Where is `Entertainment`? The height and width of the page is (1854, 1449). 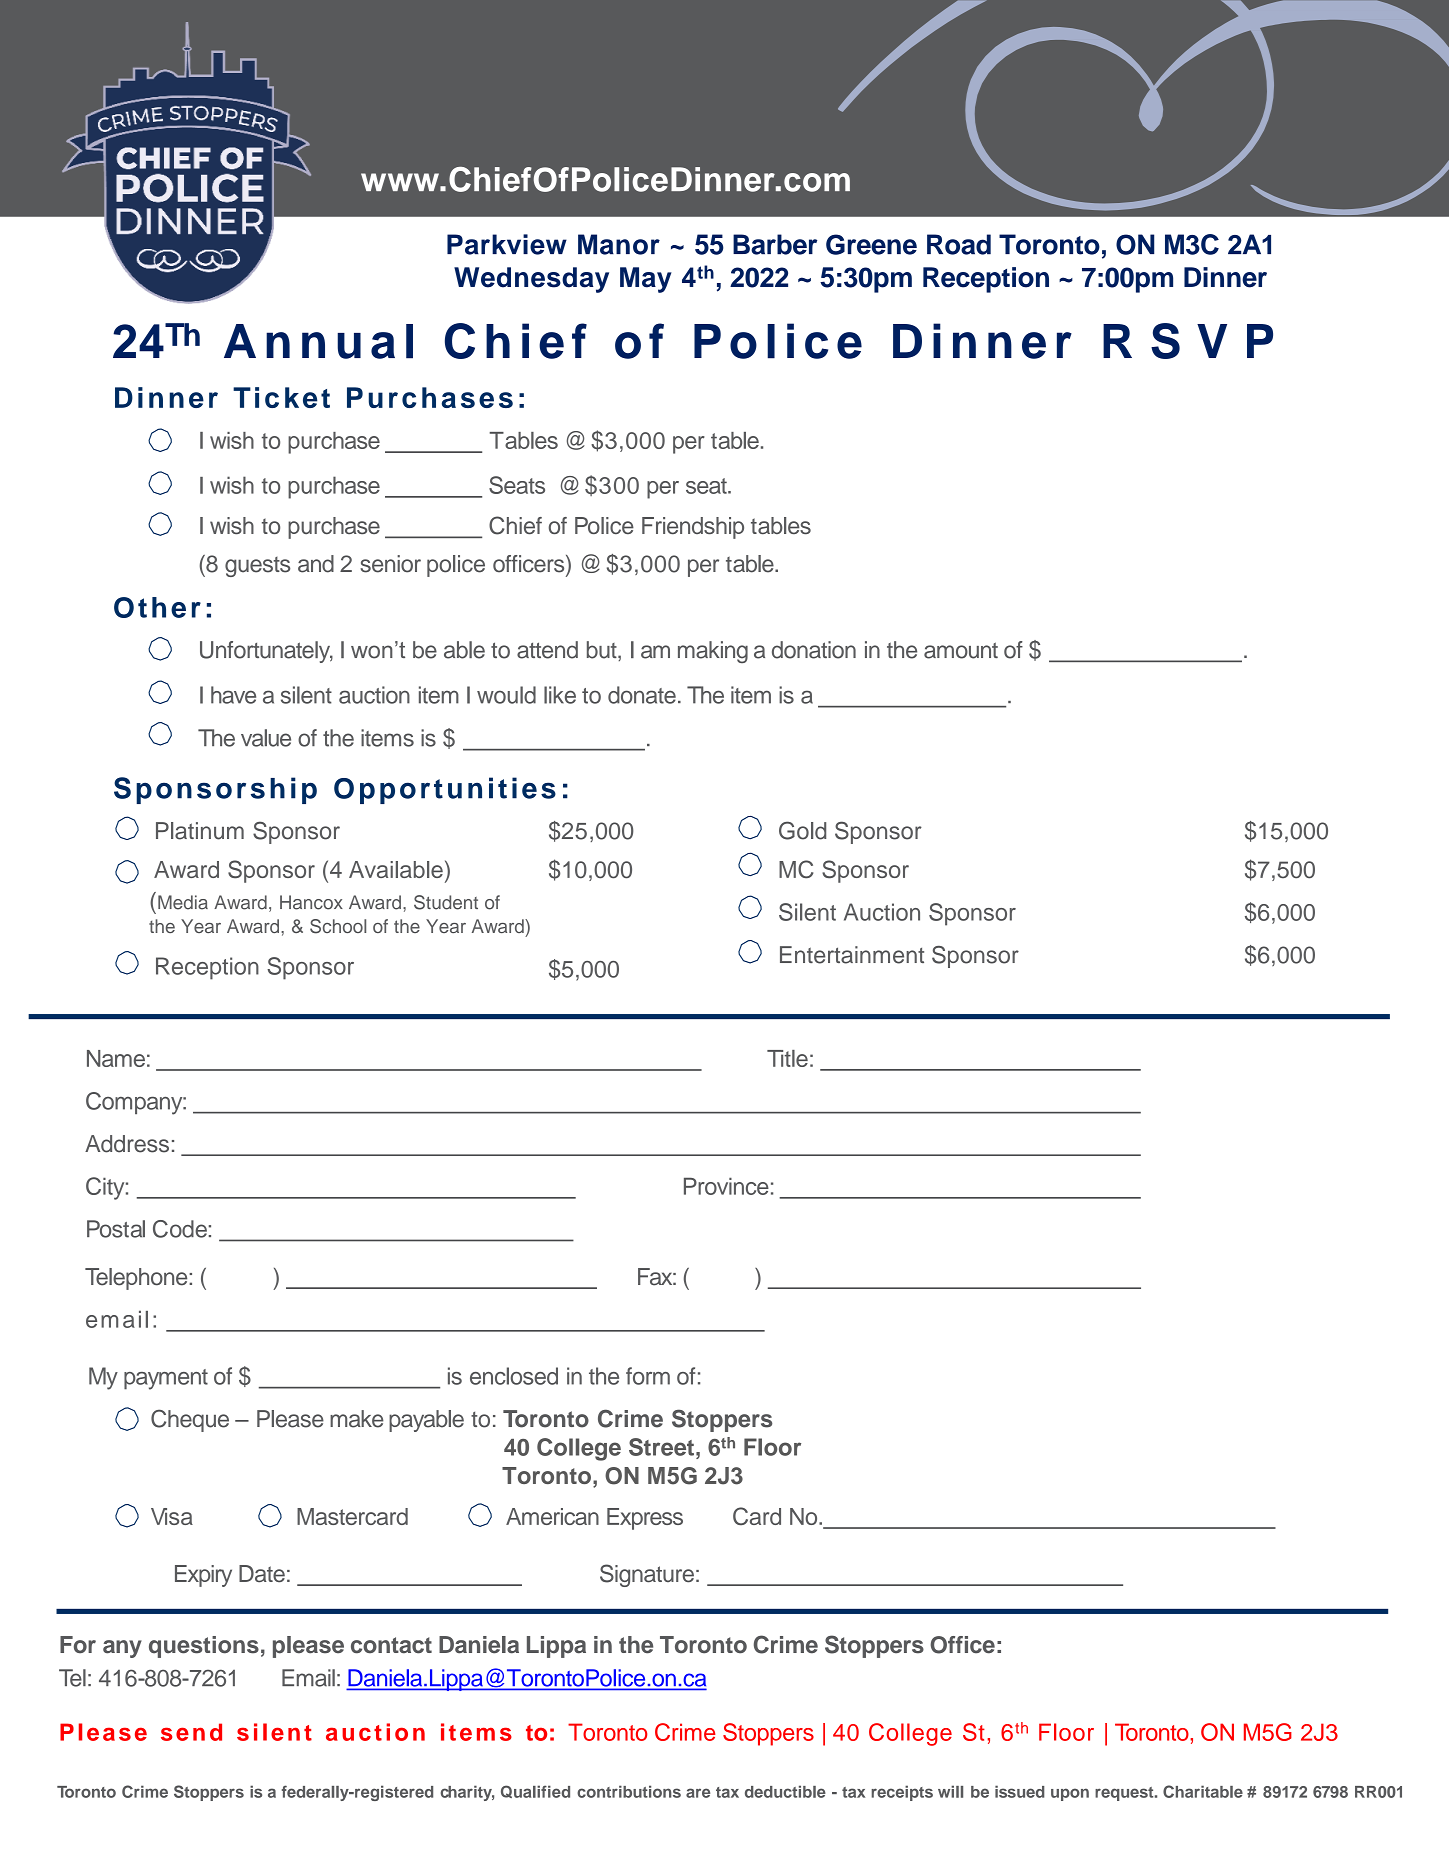
Entertainment is located at coordinates (852, 955).
